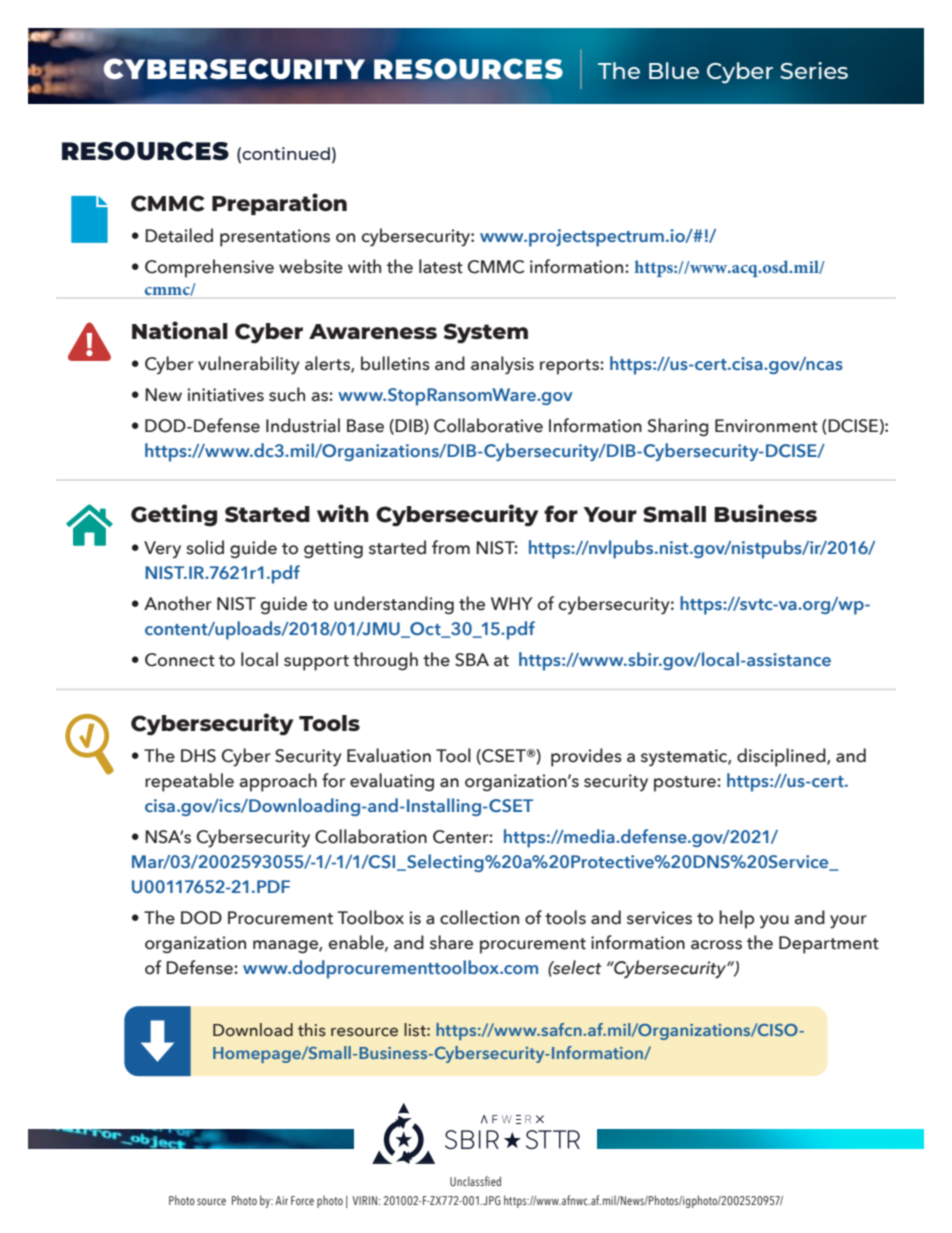 This screenshot has width=952, height=1233. What do you see at coordinates (674, 70) in the screenshot?
I see `Blue` at bounding box center [674, 70].
